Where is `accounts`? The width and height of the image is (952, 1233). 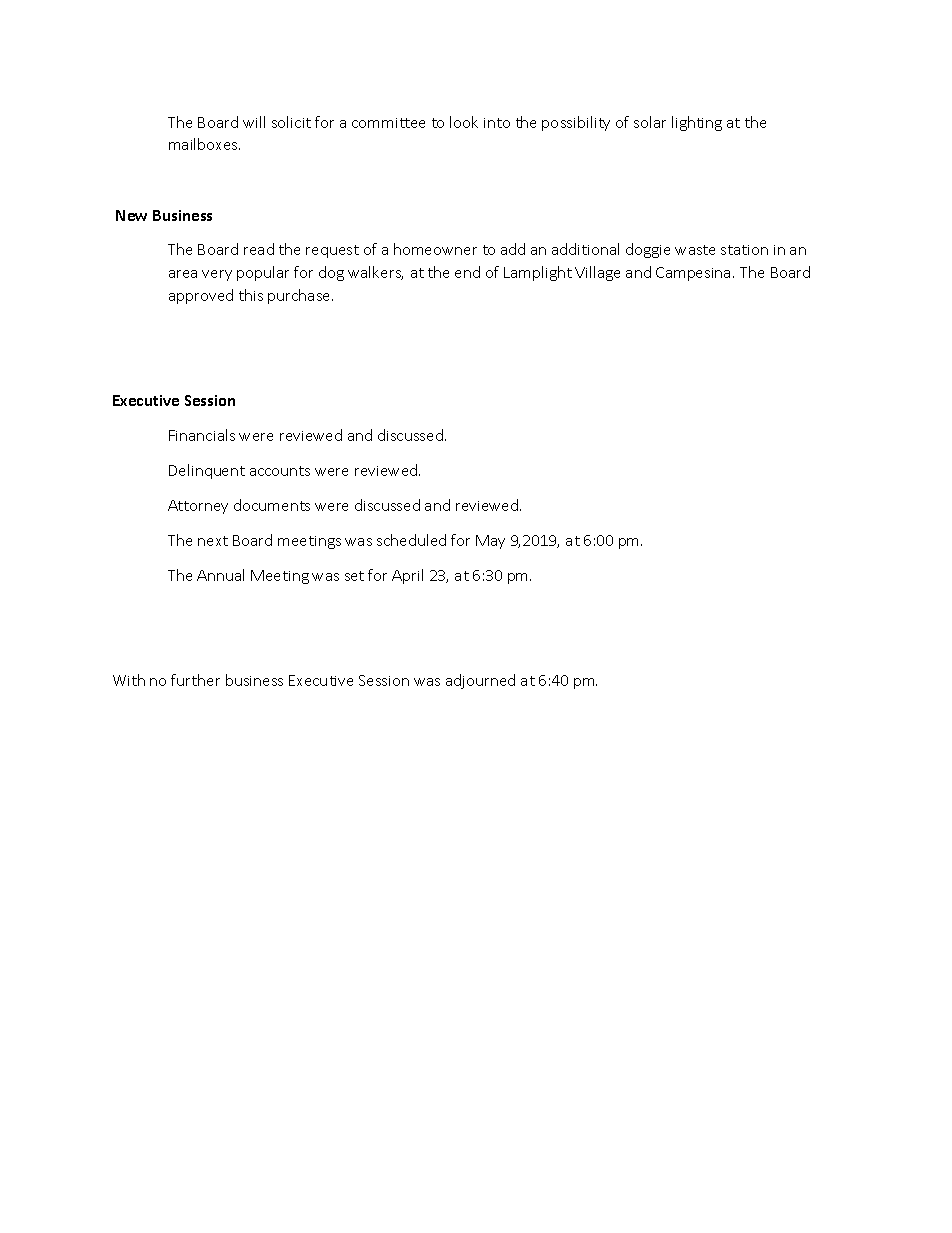 accounts is located at coordinates (280, 471).
